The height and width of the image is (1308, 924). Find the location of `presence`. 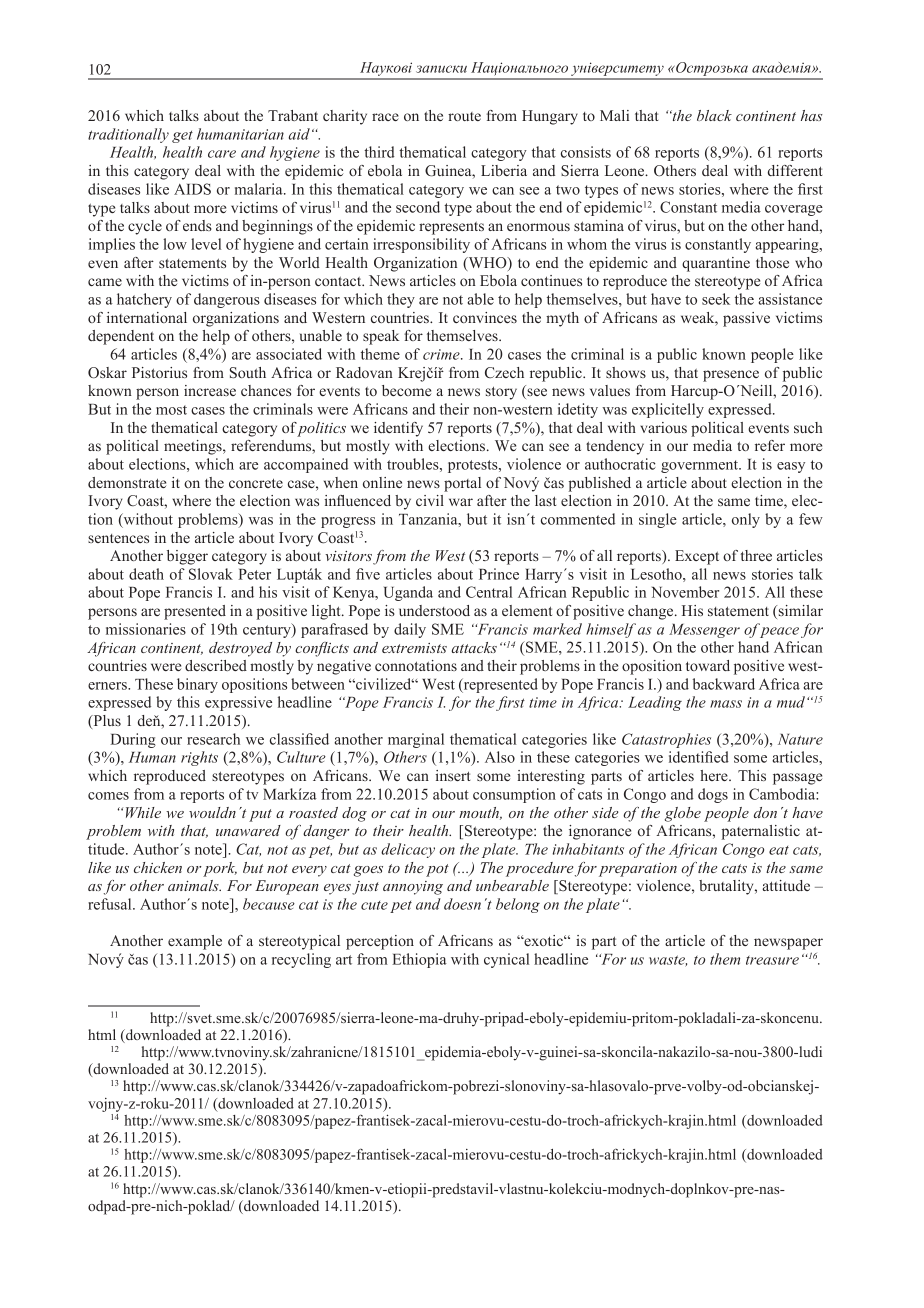

presence is located at coordinates (731, 376).
